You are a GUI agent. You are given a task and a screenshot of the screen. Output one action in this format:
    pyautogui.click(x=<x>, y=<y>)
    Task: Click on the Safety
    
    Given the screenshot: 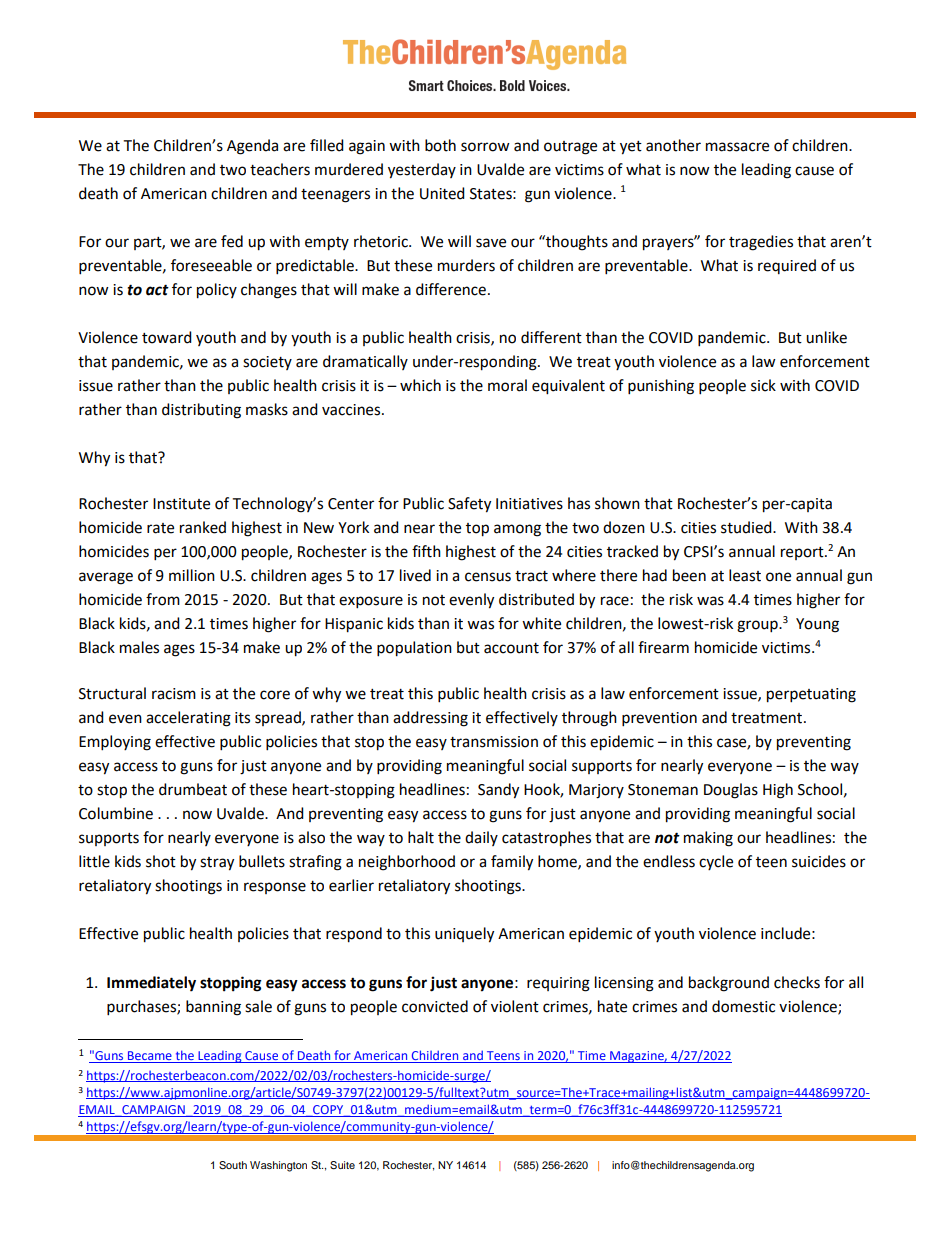 What is the action you would take?
    pyautogui.click(x=469, y=505)
